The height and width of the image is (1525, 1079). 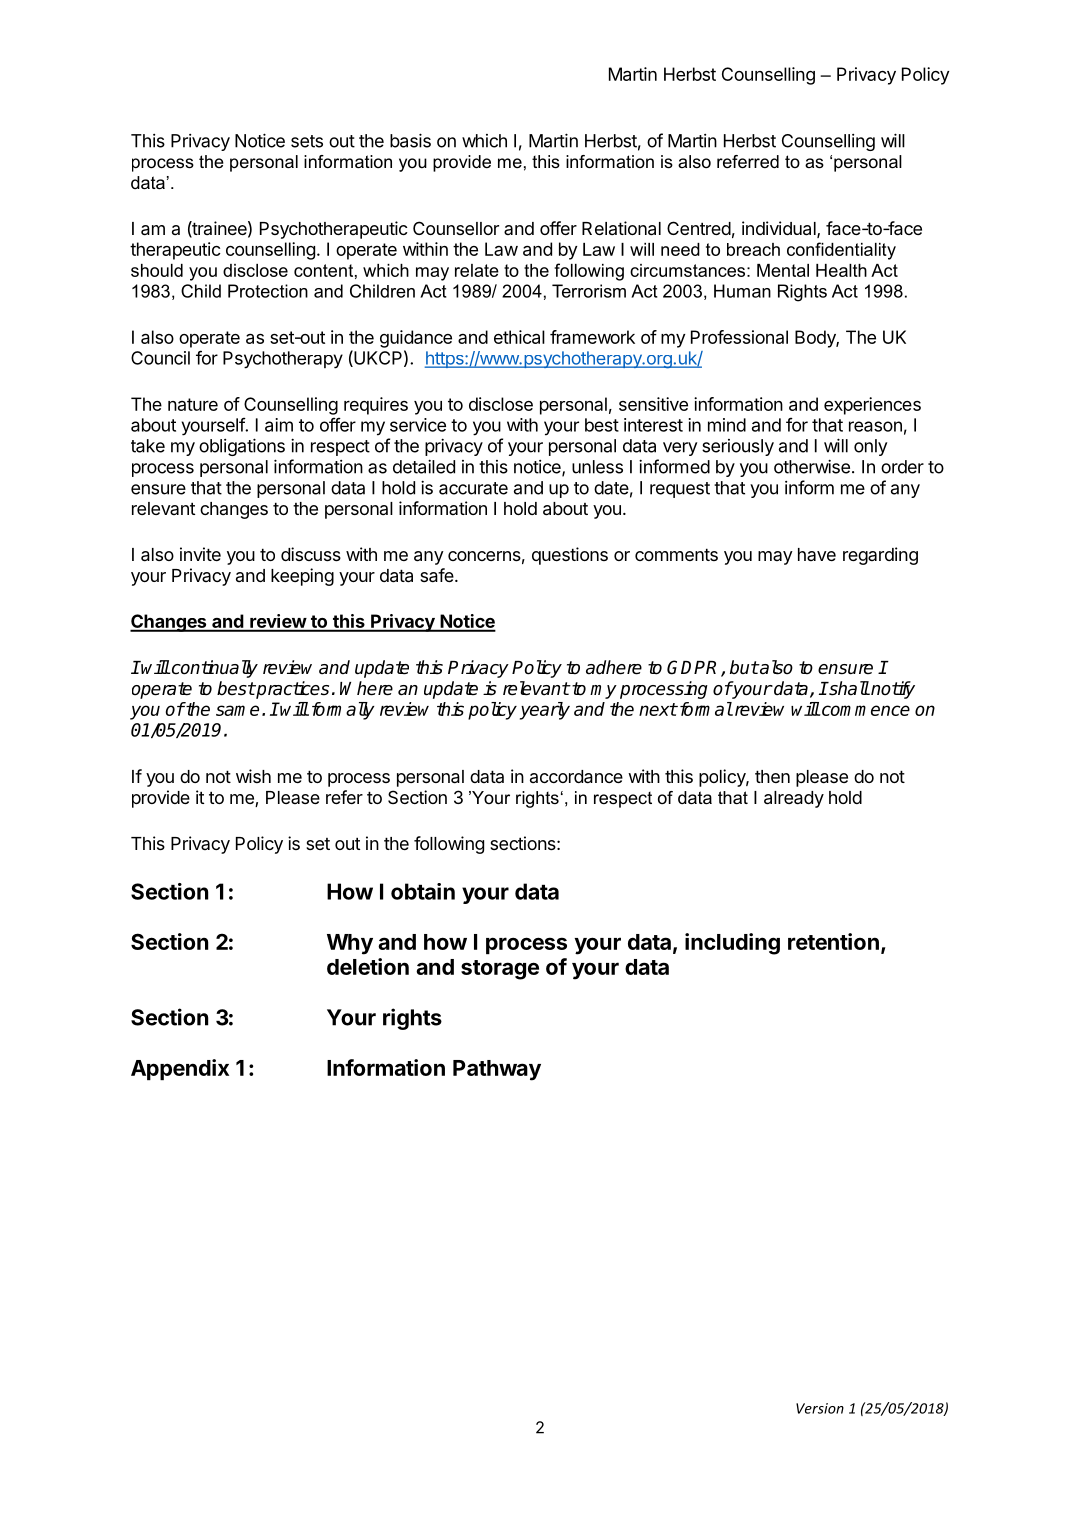 I want to click on Appendix, so click(x=180, y=1069).
